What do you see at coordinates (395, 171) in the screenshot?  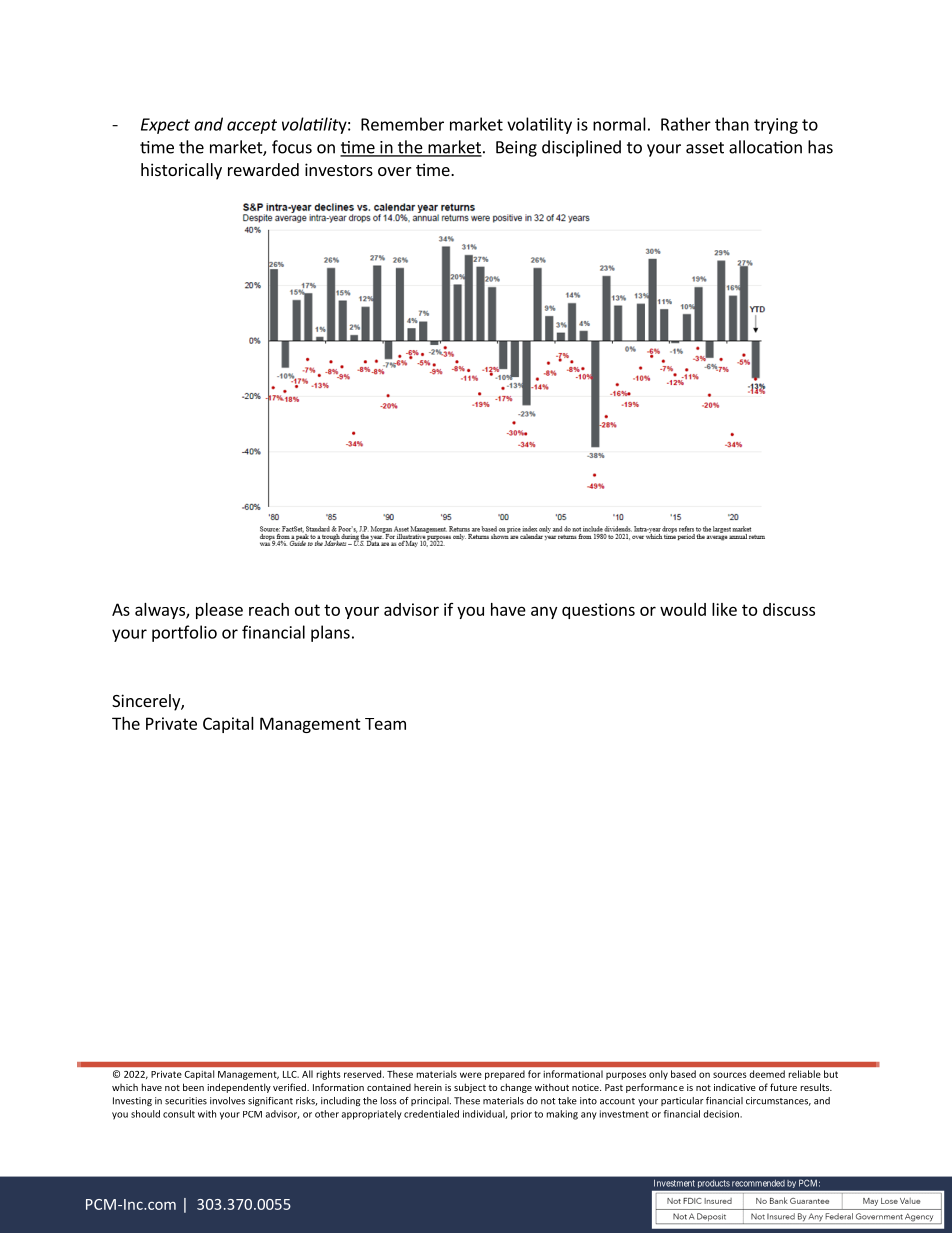 I see `over` at bounding box center [395, 171].
